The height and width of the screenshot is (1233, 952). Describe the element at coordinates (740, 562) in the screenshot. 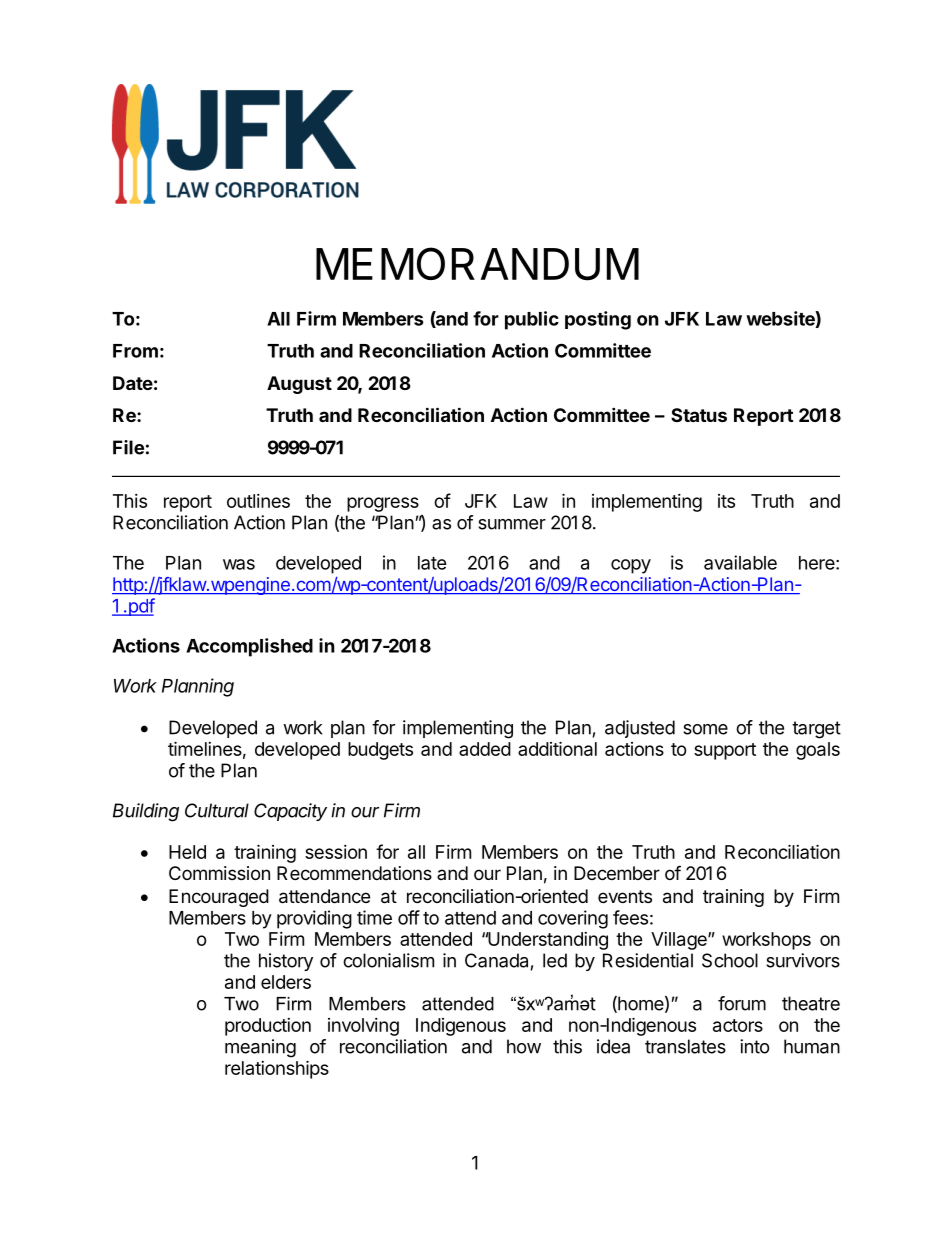

I see `available` at that location.
